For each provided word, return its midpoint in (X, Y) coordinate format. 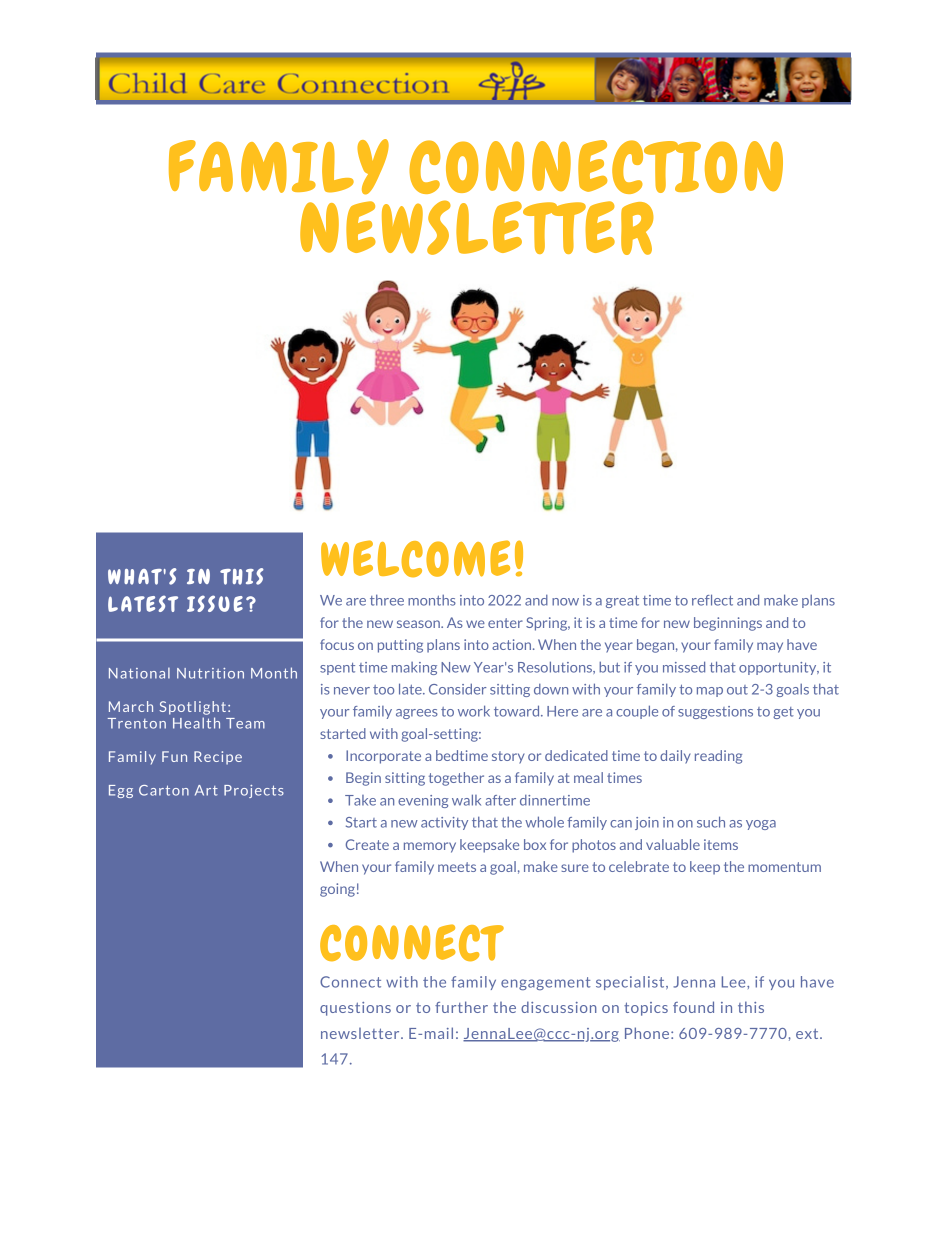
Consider (457, 689)
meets (457, 867)
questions (355, 1009)
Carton (164, 790)
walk (466, 800)
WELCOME (415, 559)
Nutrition (210, 673)
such (711, 822)
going (337, 890)
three (387, 600)
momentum (784, 867)
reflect (712, 600)
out (737, 690)
